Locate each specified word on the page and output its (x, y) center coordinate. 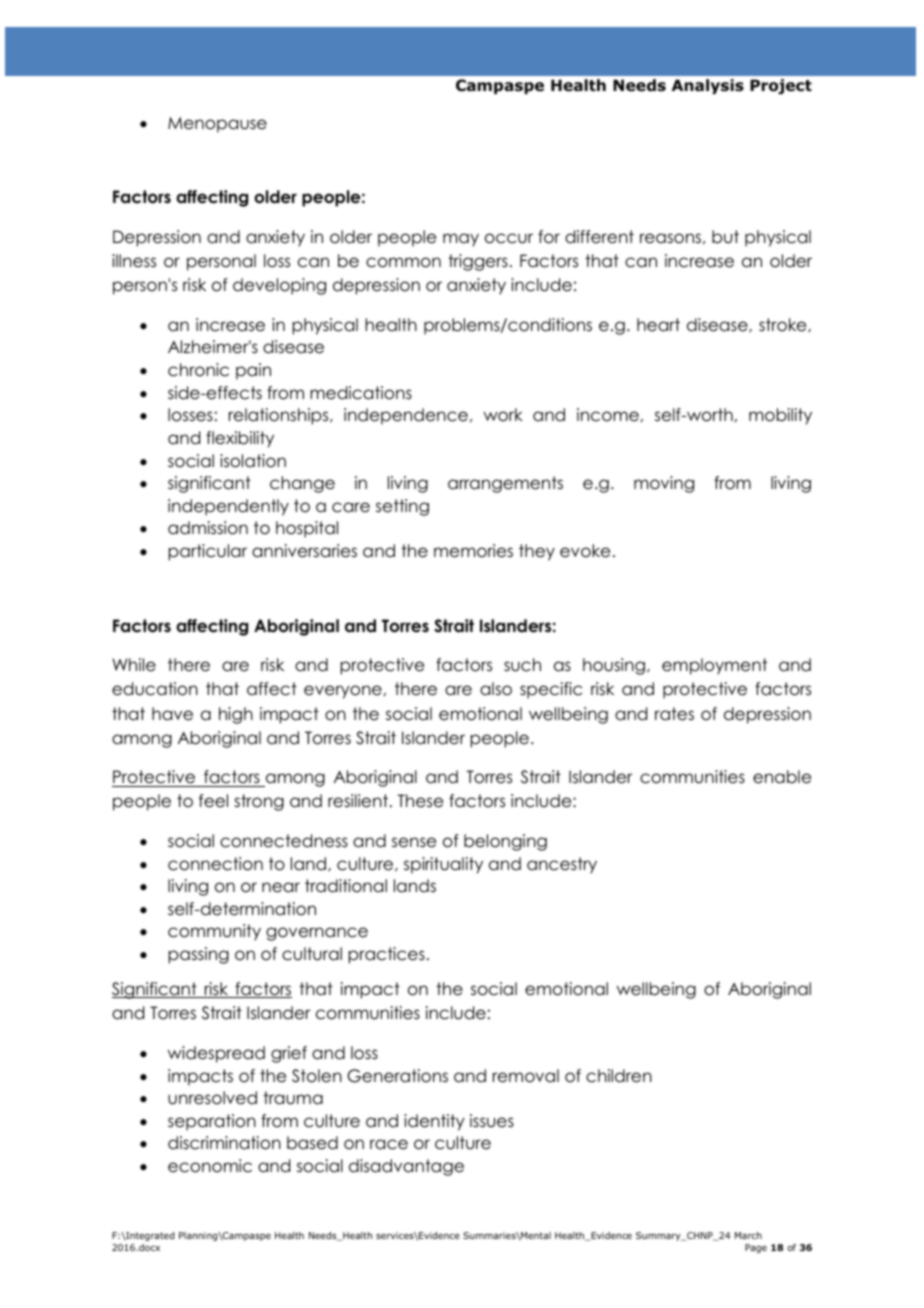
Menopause (217, 125)
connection (215, 864)
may (461, 240)
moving (664, 484)
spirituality (443, 865)
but (725, 237)
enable (782, 777)
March (748, 1235)
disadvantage (406, 1167)
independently (228, 507)
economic (210, 1166)
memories (473, 551)
